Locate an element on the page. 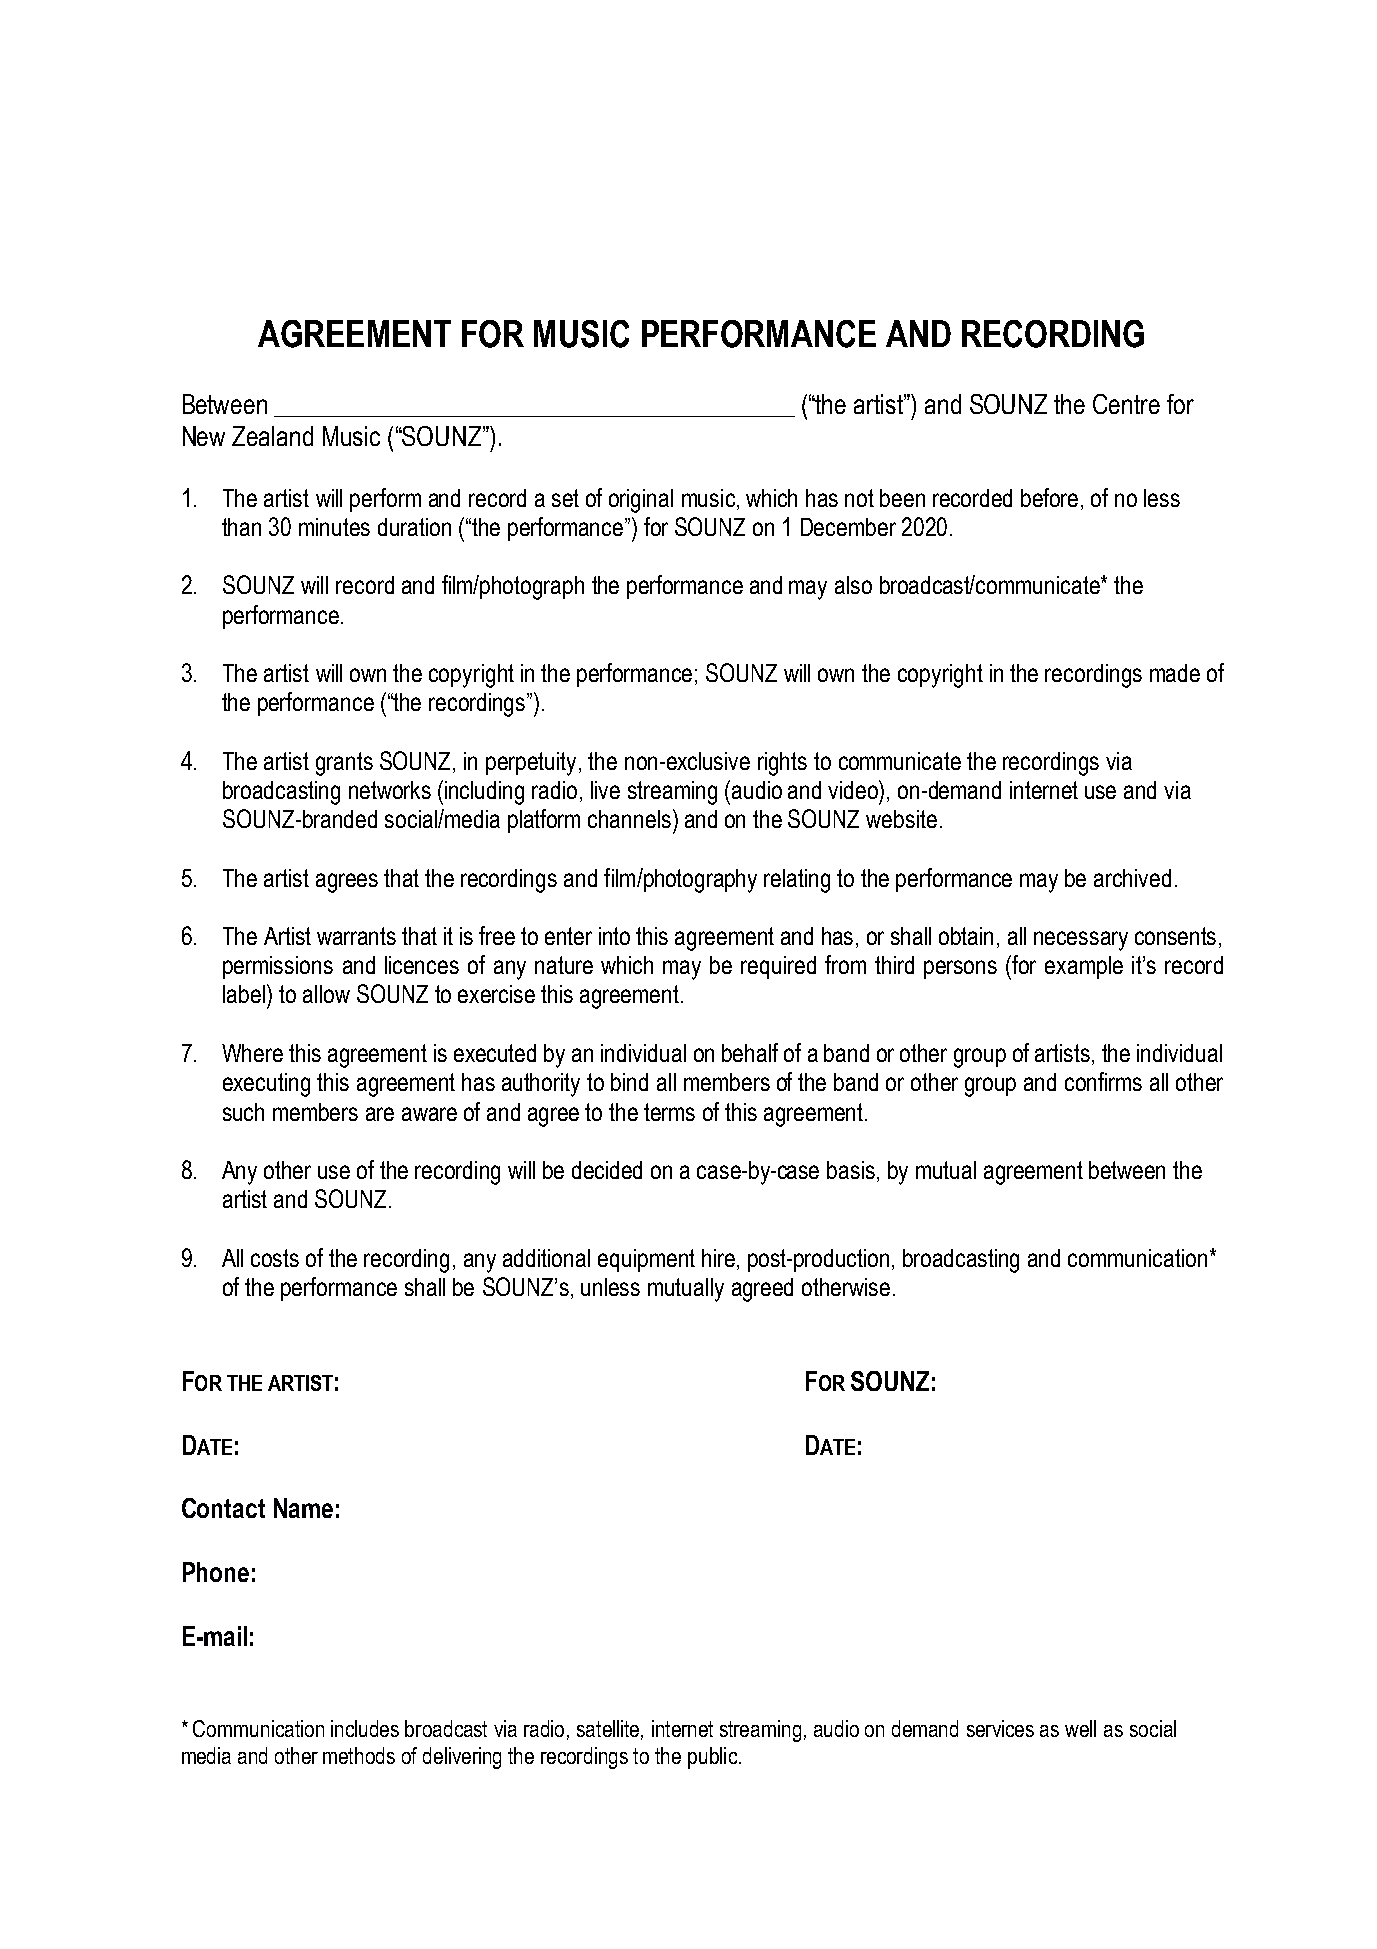  public is located at coordinates (714, 1758).
